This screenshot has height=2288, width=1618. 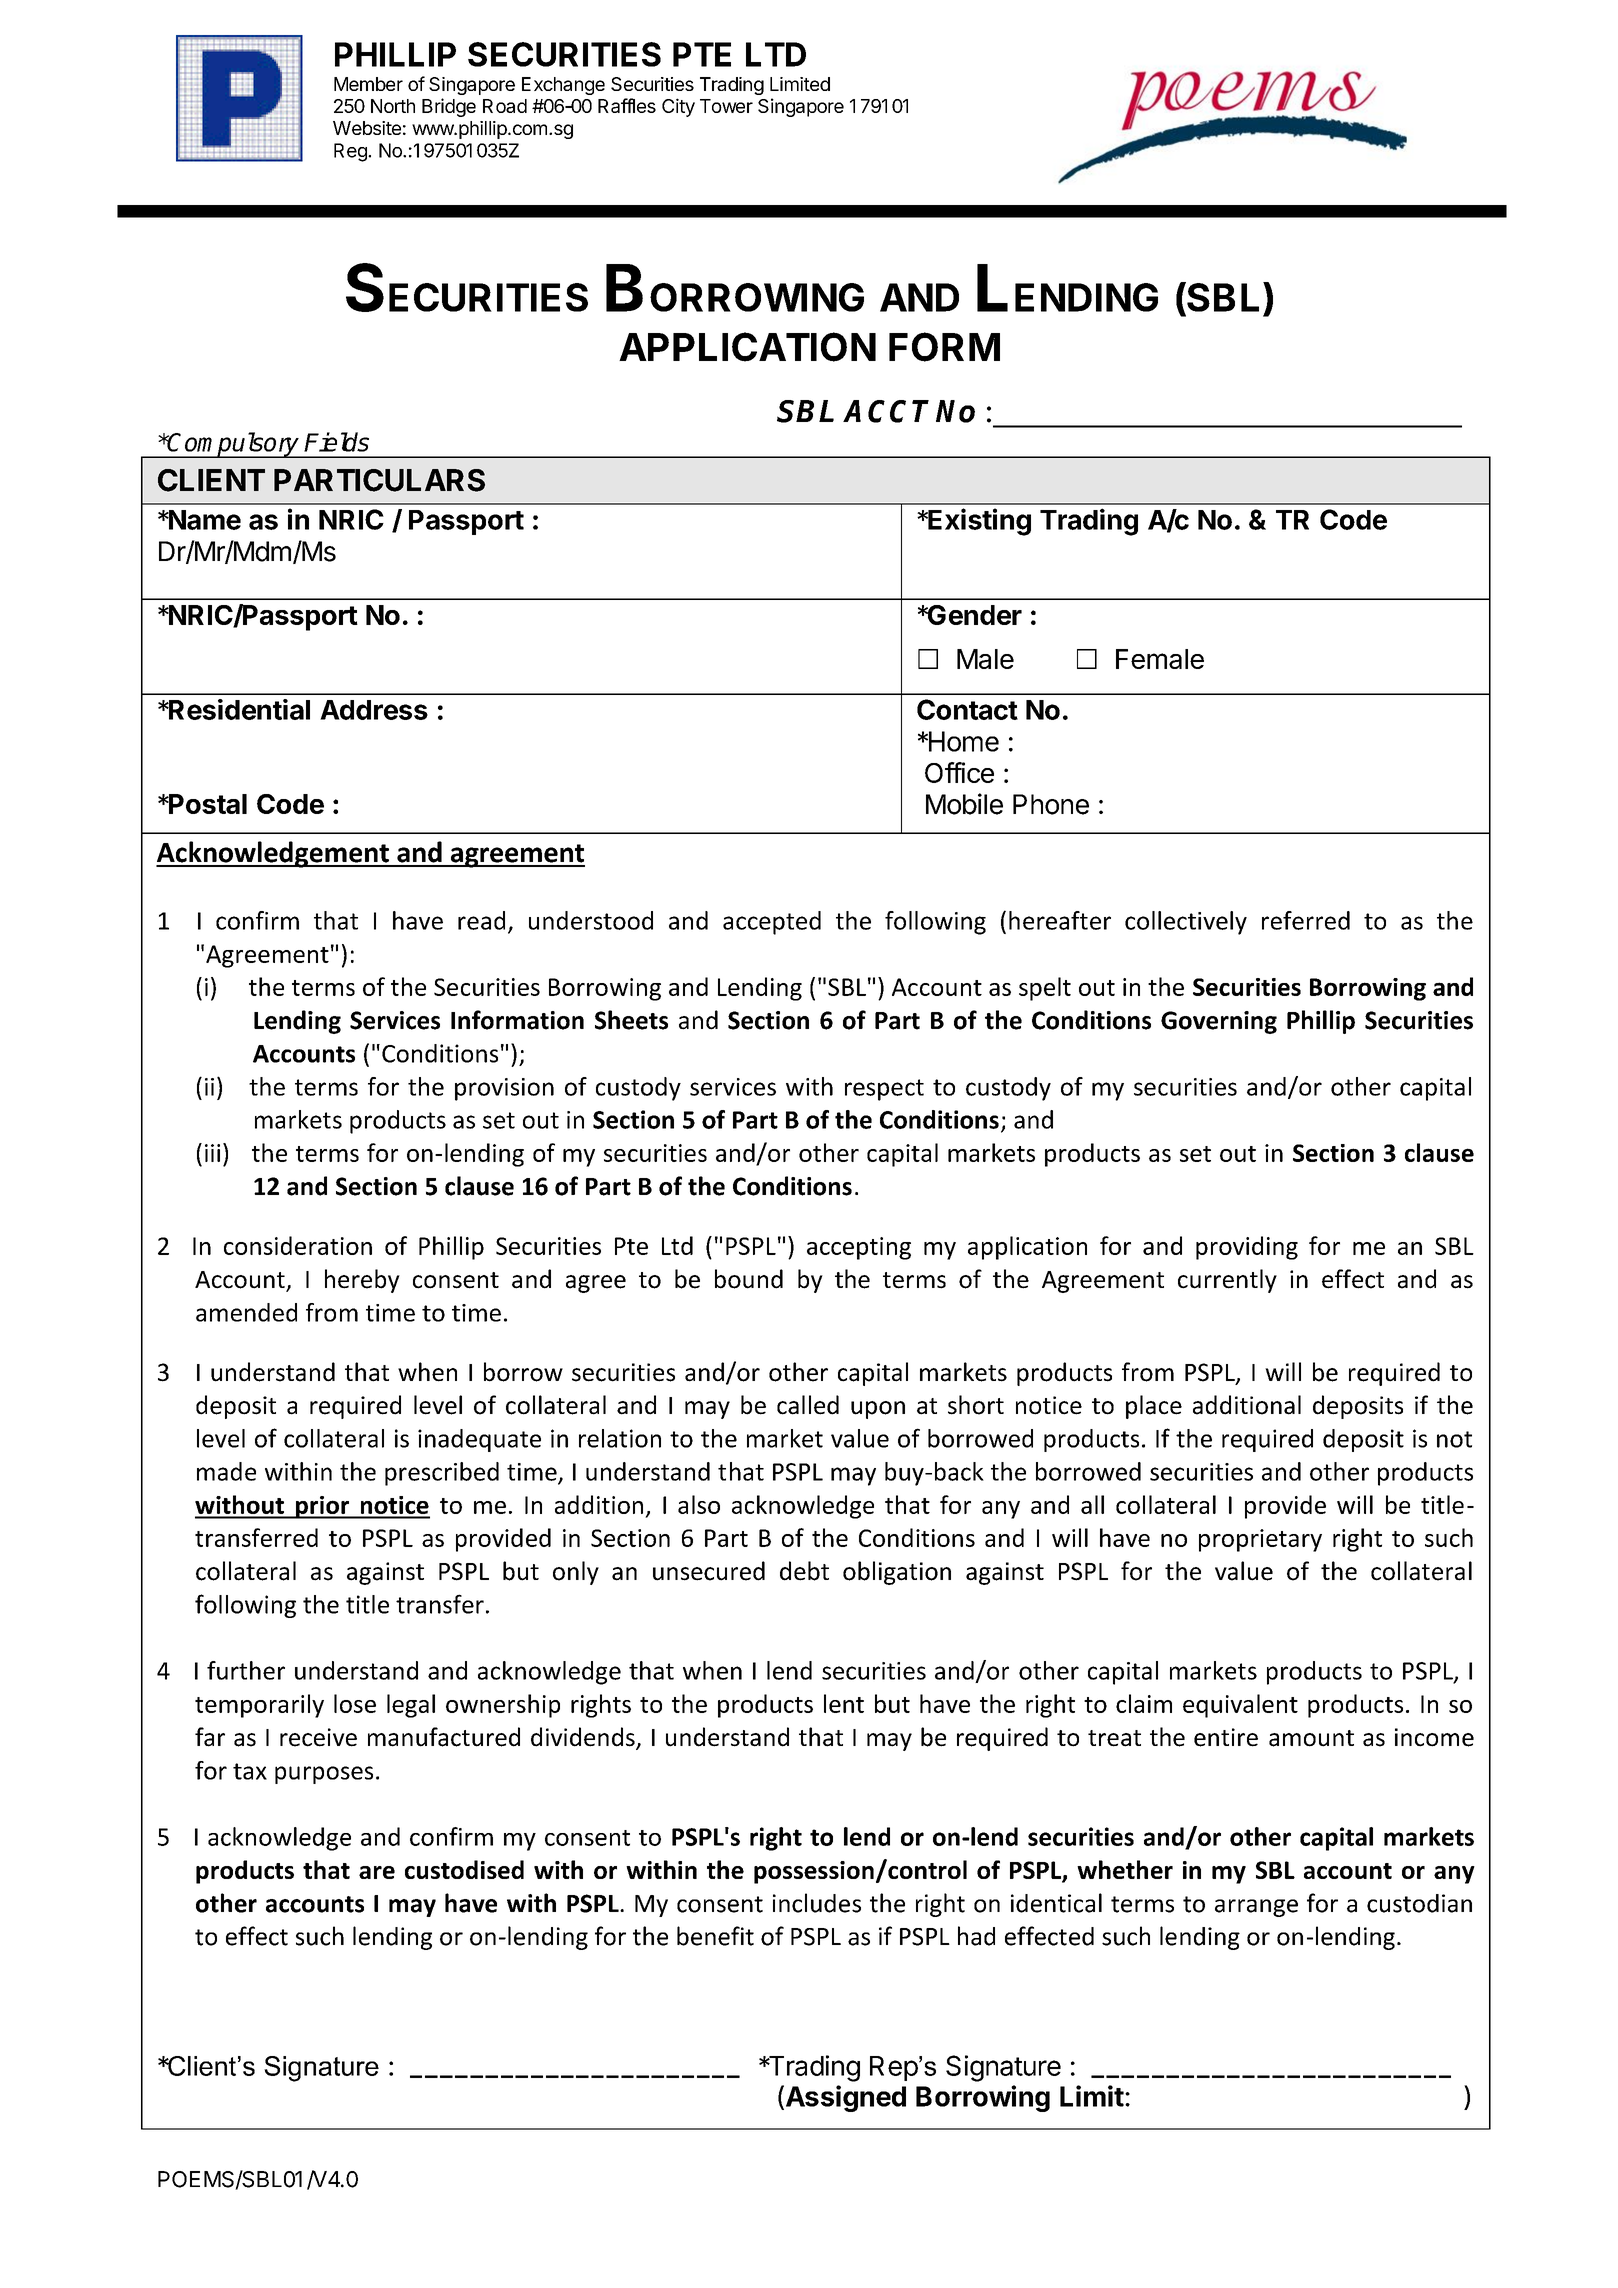 I want to click on Reg, so click(x=351, y=152).
